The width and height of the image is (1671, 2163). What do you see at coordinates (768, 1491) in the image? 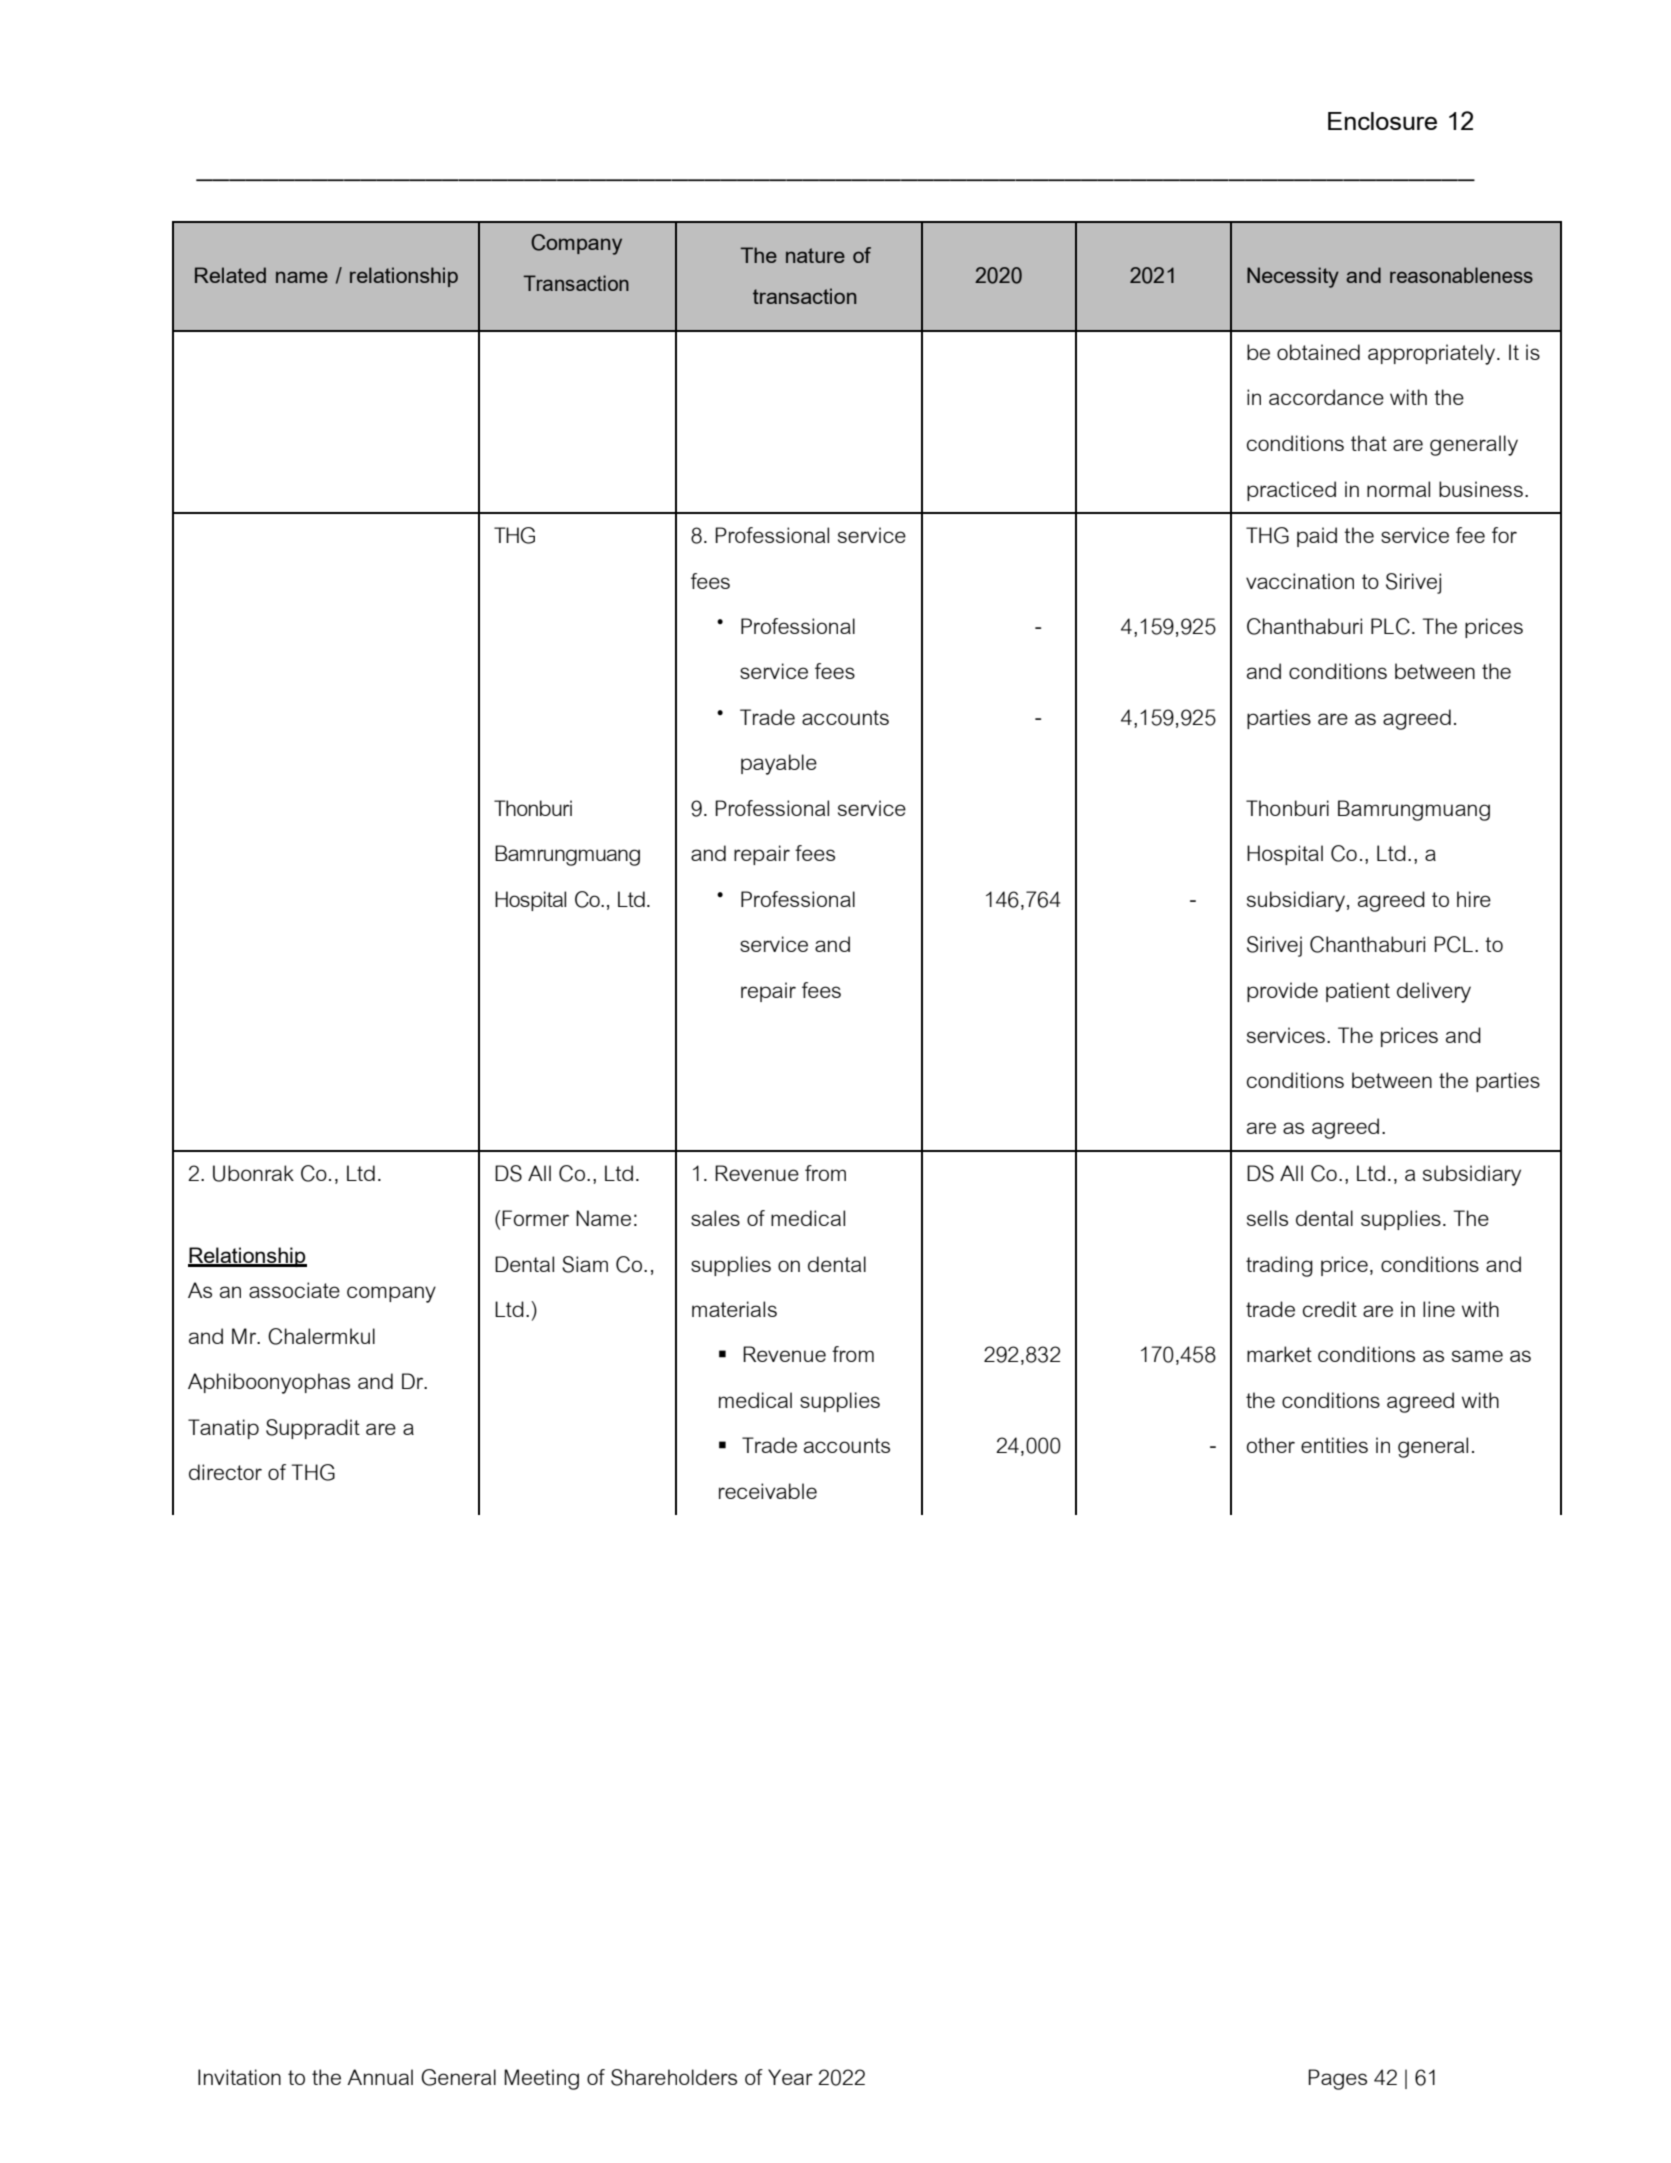
I see `receivable` at bounding box center [768, 1491].
